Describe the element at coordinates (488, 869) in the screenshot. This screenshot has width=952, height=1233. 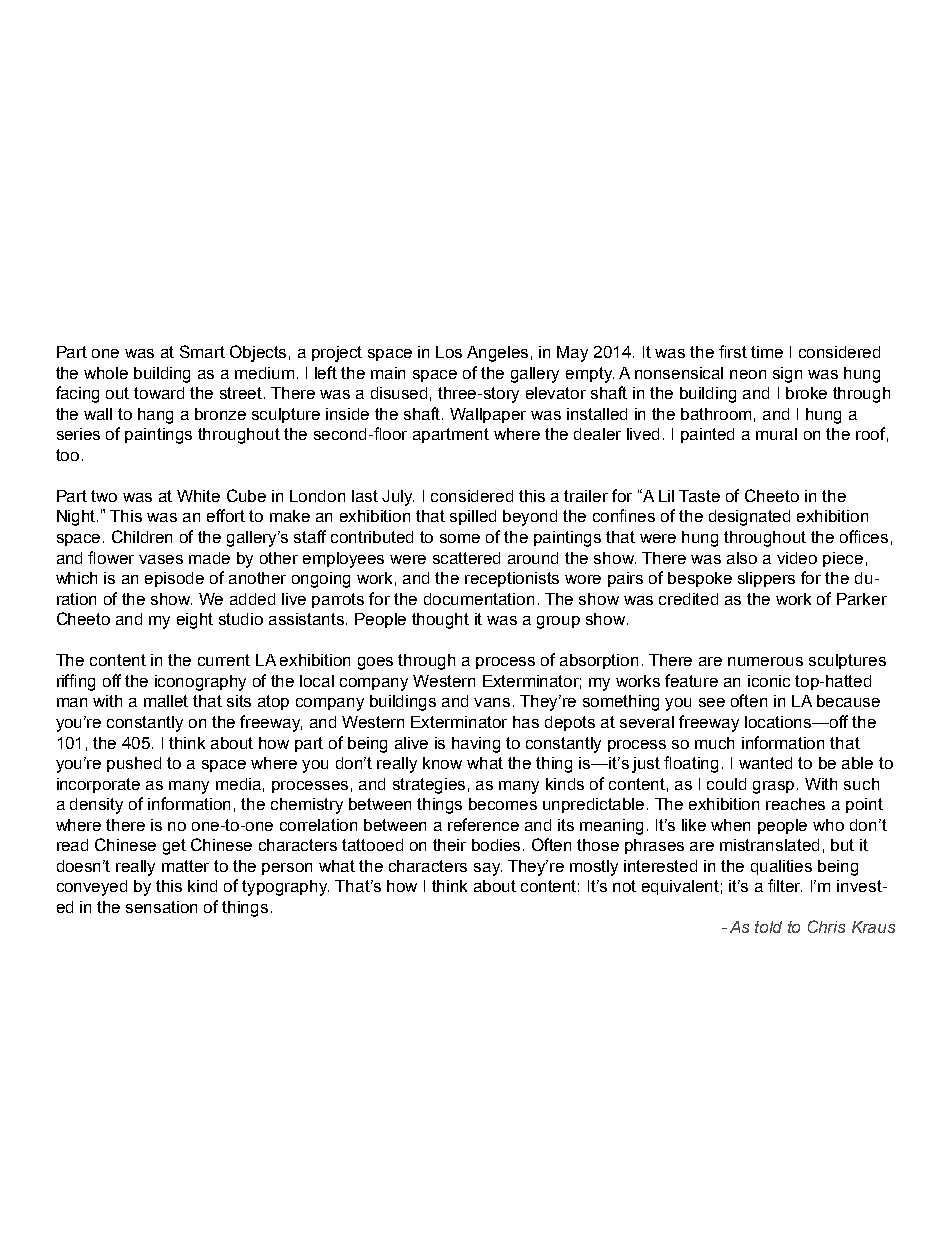
I see `say` at that location.
